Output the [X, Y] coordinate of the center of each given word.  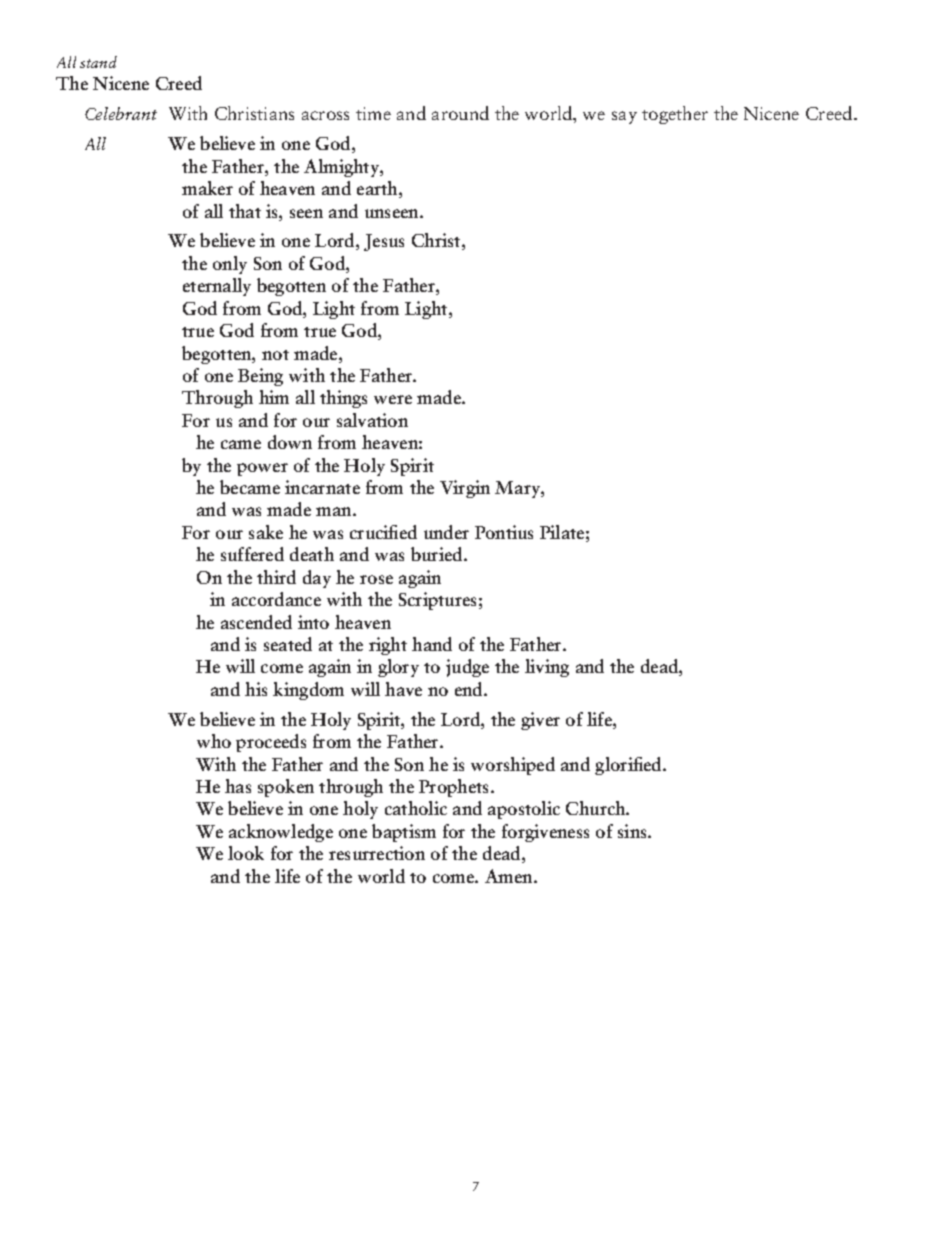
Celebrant [121, 113]
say [624, 117]
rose [376, 579]
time [373, 113]
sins [633, 831]
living [547, 668]
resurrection [377, 853]
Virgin [465, 489]
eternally [217, 287]
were [393, 399]
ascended [256, 622]
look [246, 853]
